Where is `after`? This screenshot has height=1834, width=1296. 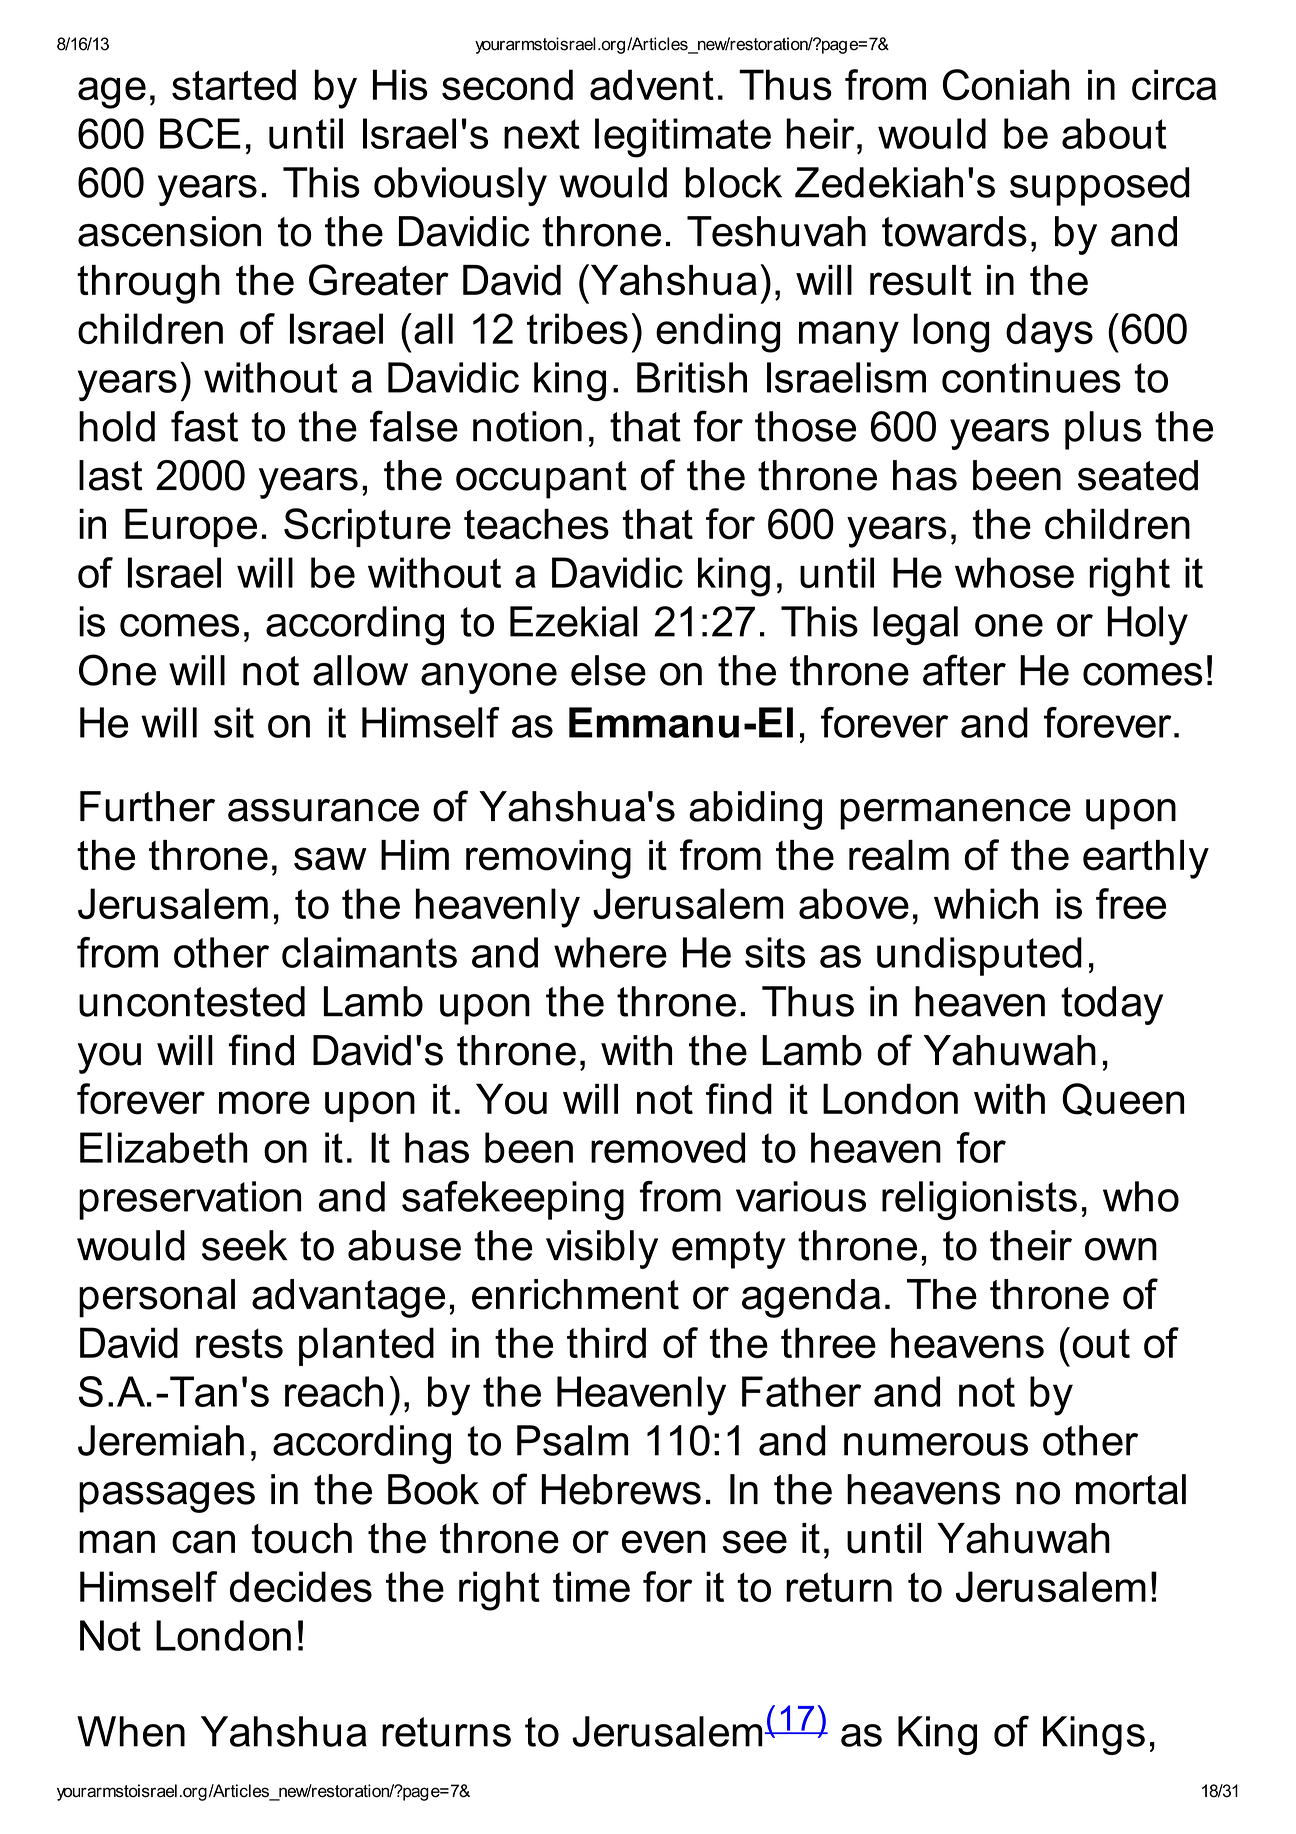 after is located at coordinates (964, 670).
